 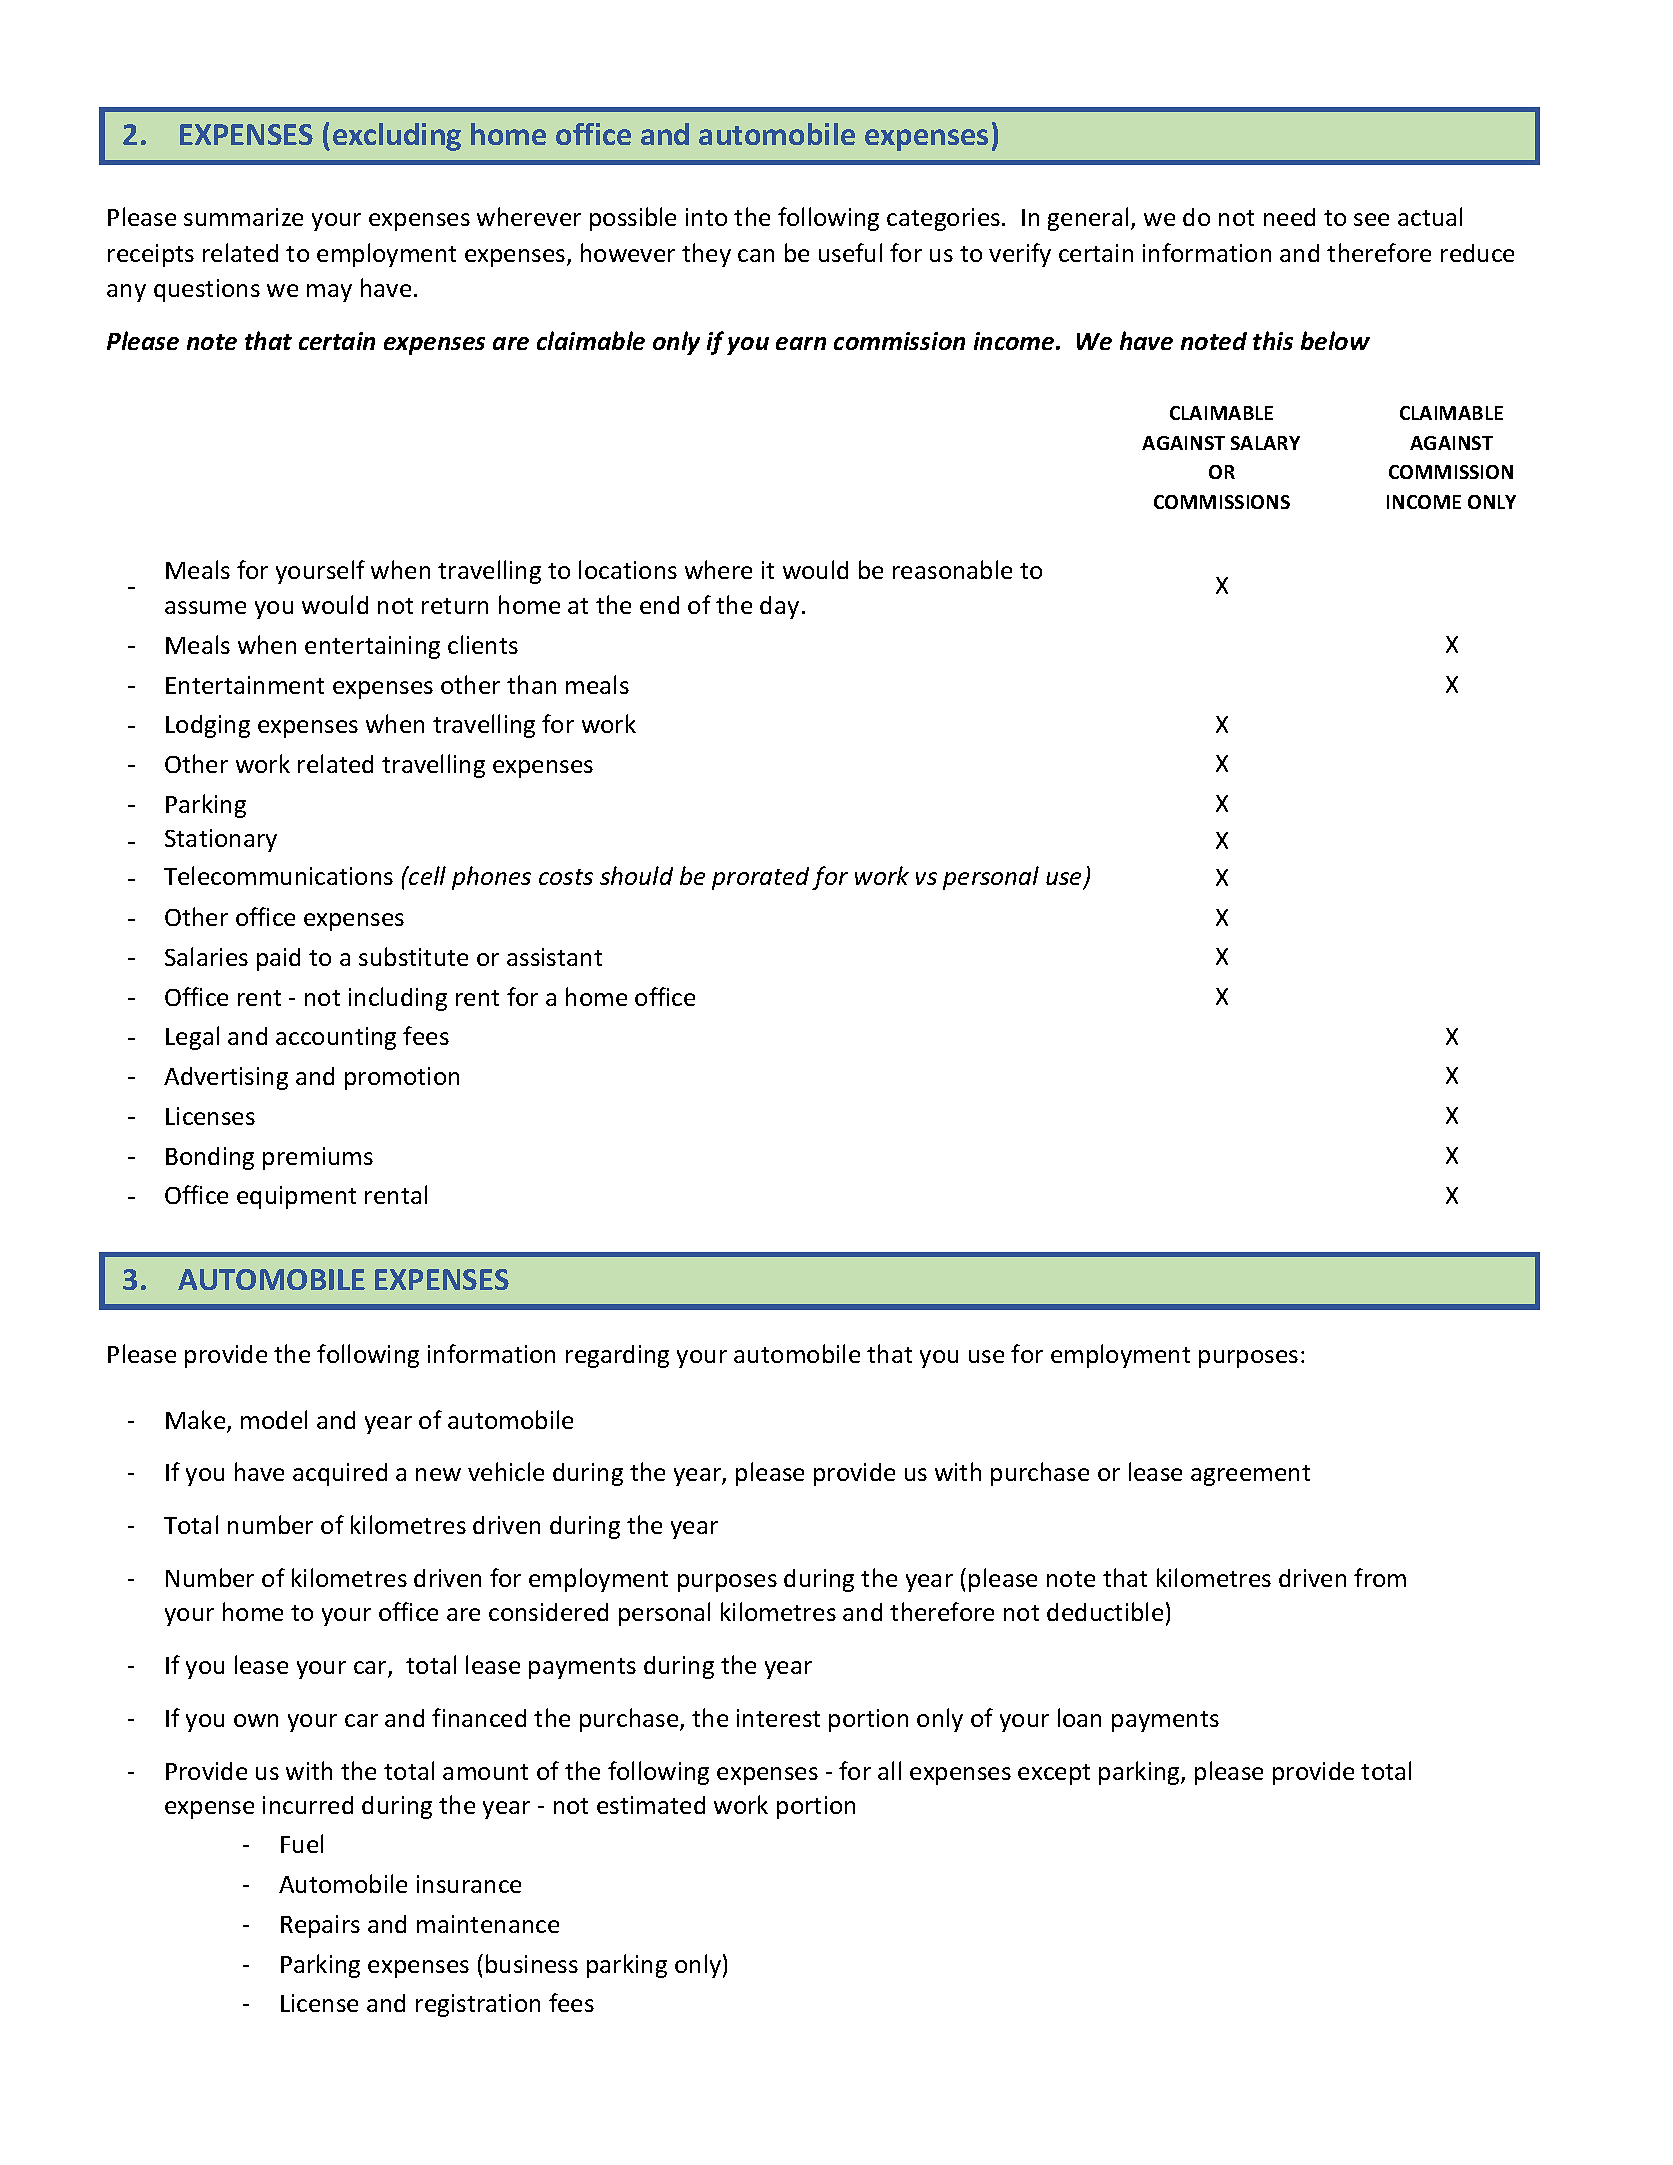 What do you see at coordinates (340, 1474) in the screenshot?
I see `acquired` at bounding box center [340, 1474].
